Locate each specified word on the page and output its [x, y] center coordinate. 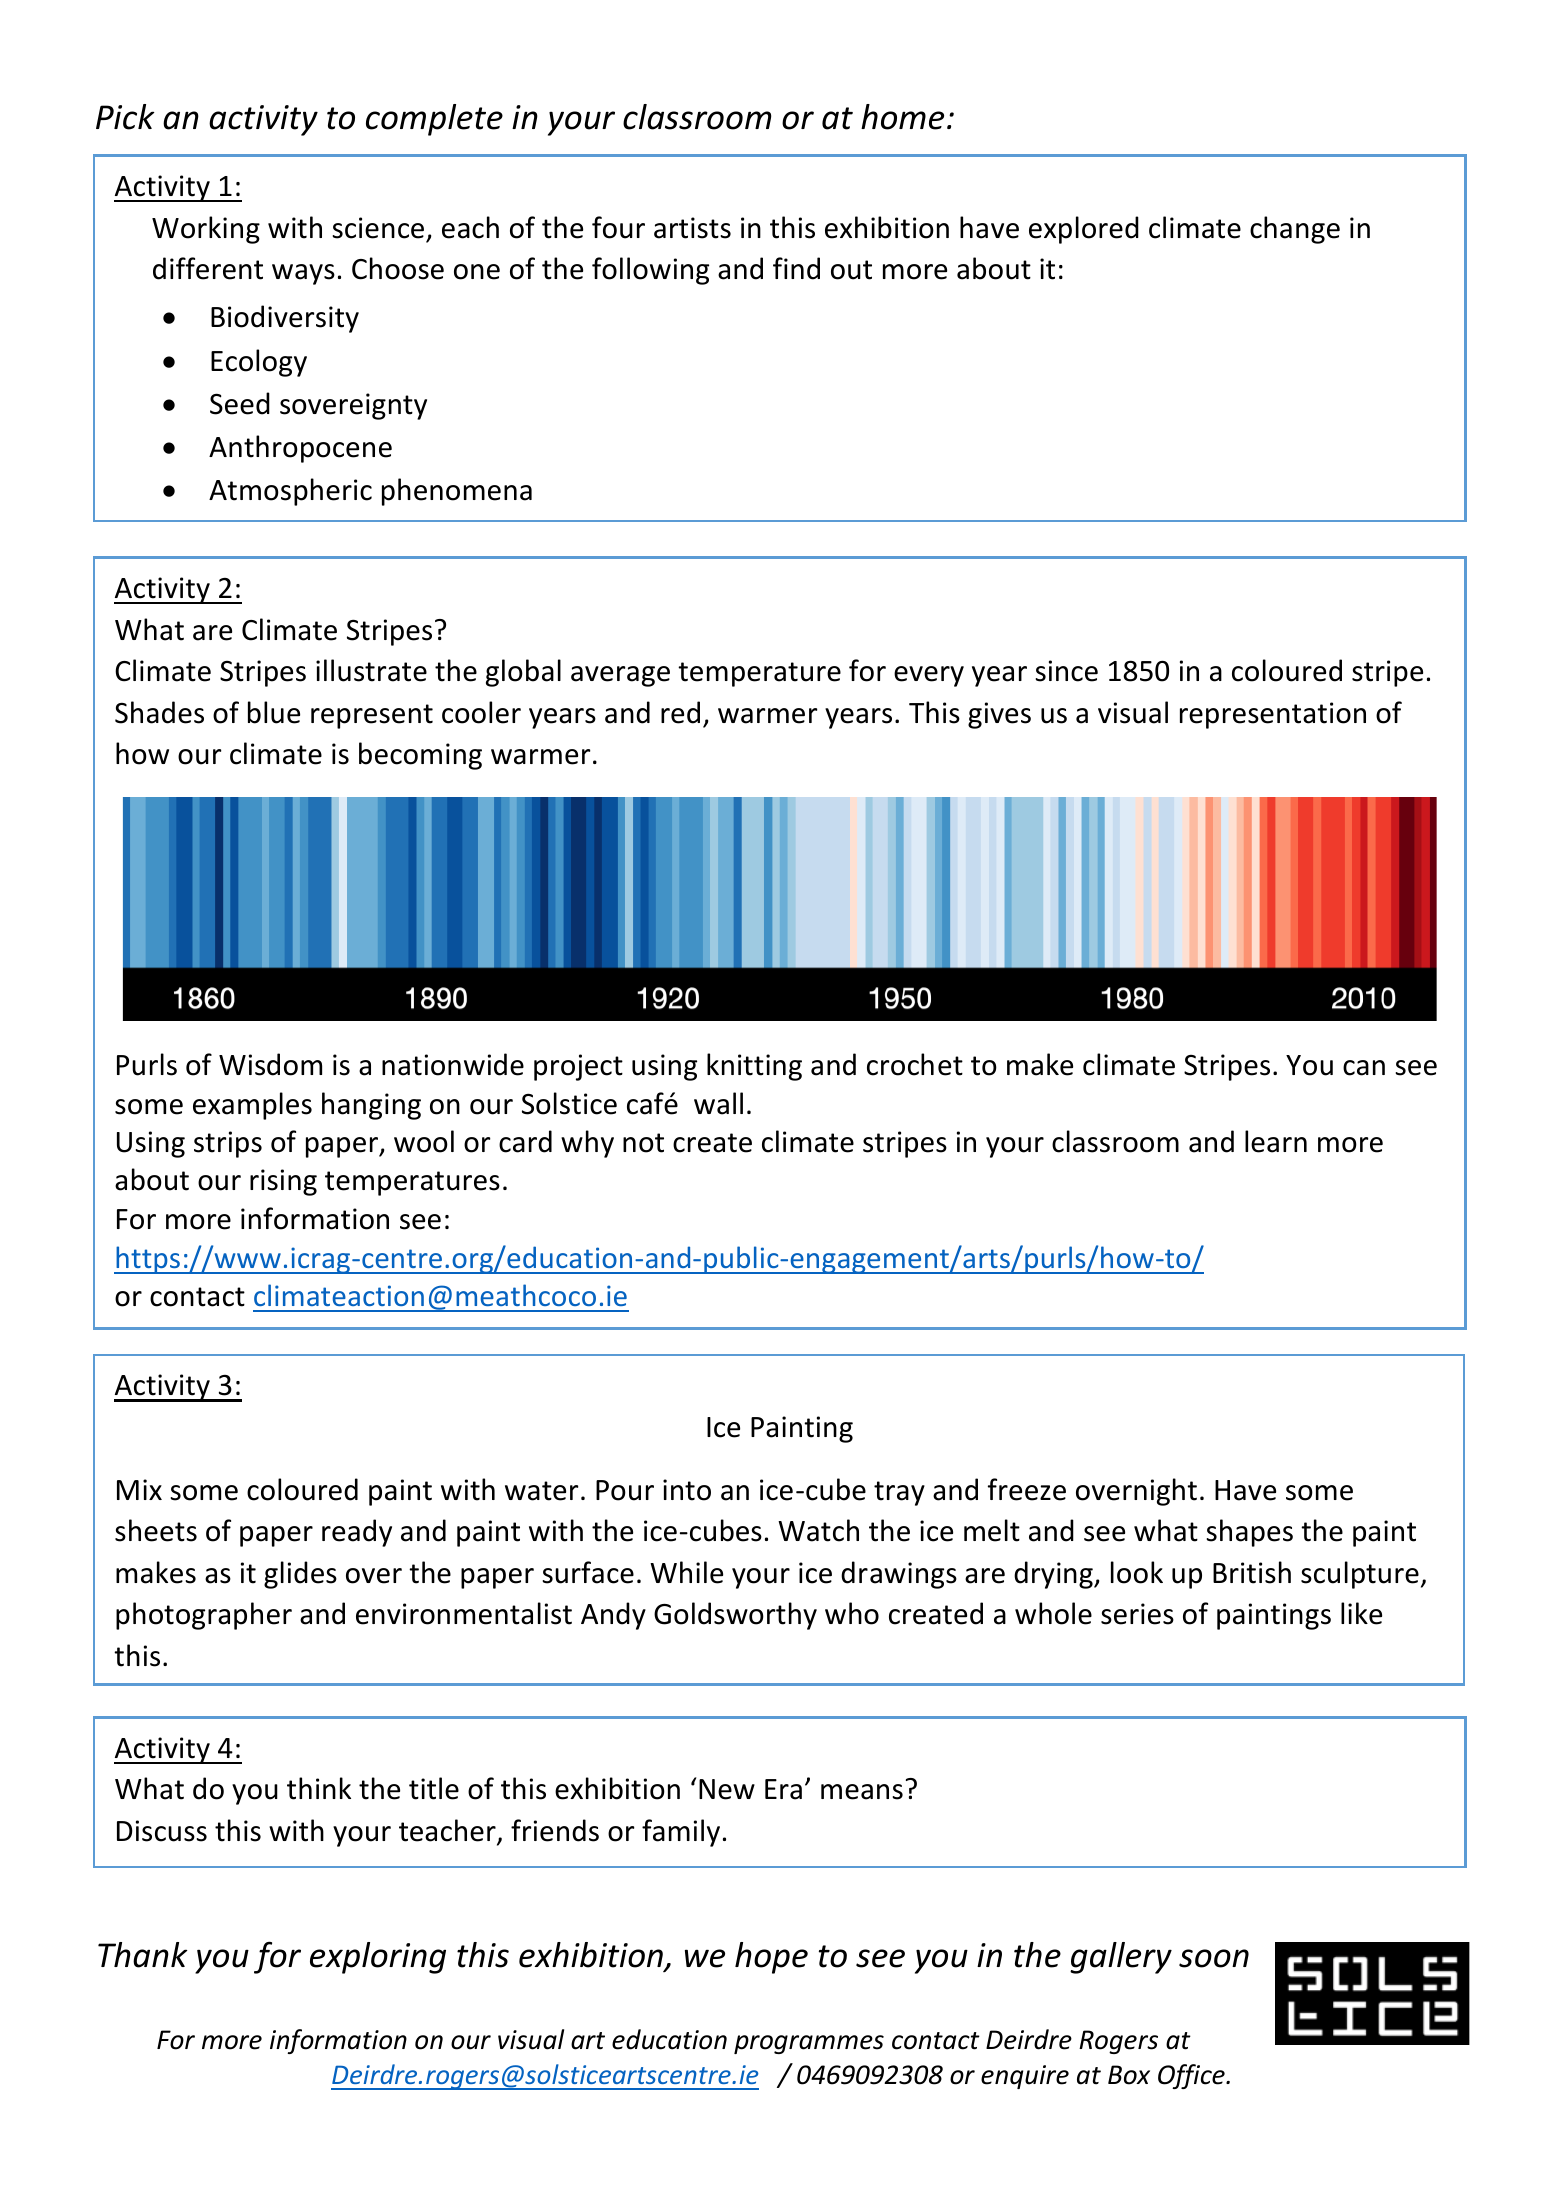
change [1295, 230]
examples [252, 1106]
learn [1276, 1141]
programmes [809, 2044]
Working [206, 230]
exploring [378, 1958]
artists [692, 228]
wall [718, 1103]
